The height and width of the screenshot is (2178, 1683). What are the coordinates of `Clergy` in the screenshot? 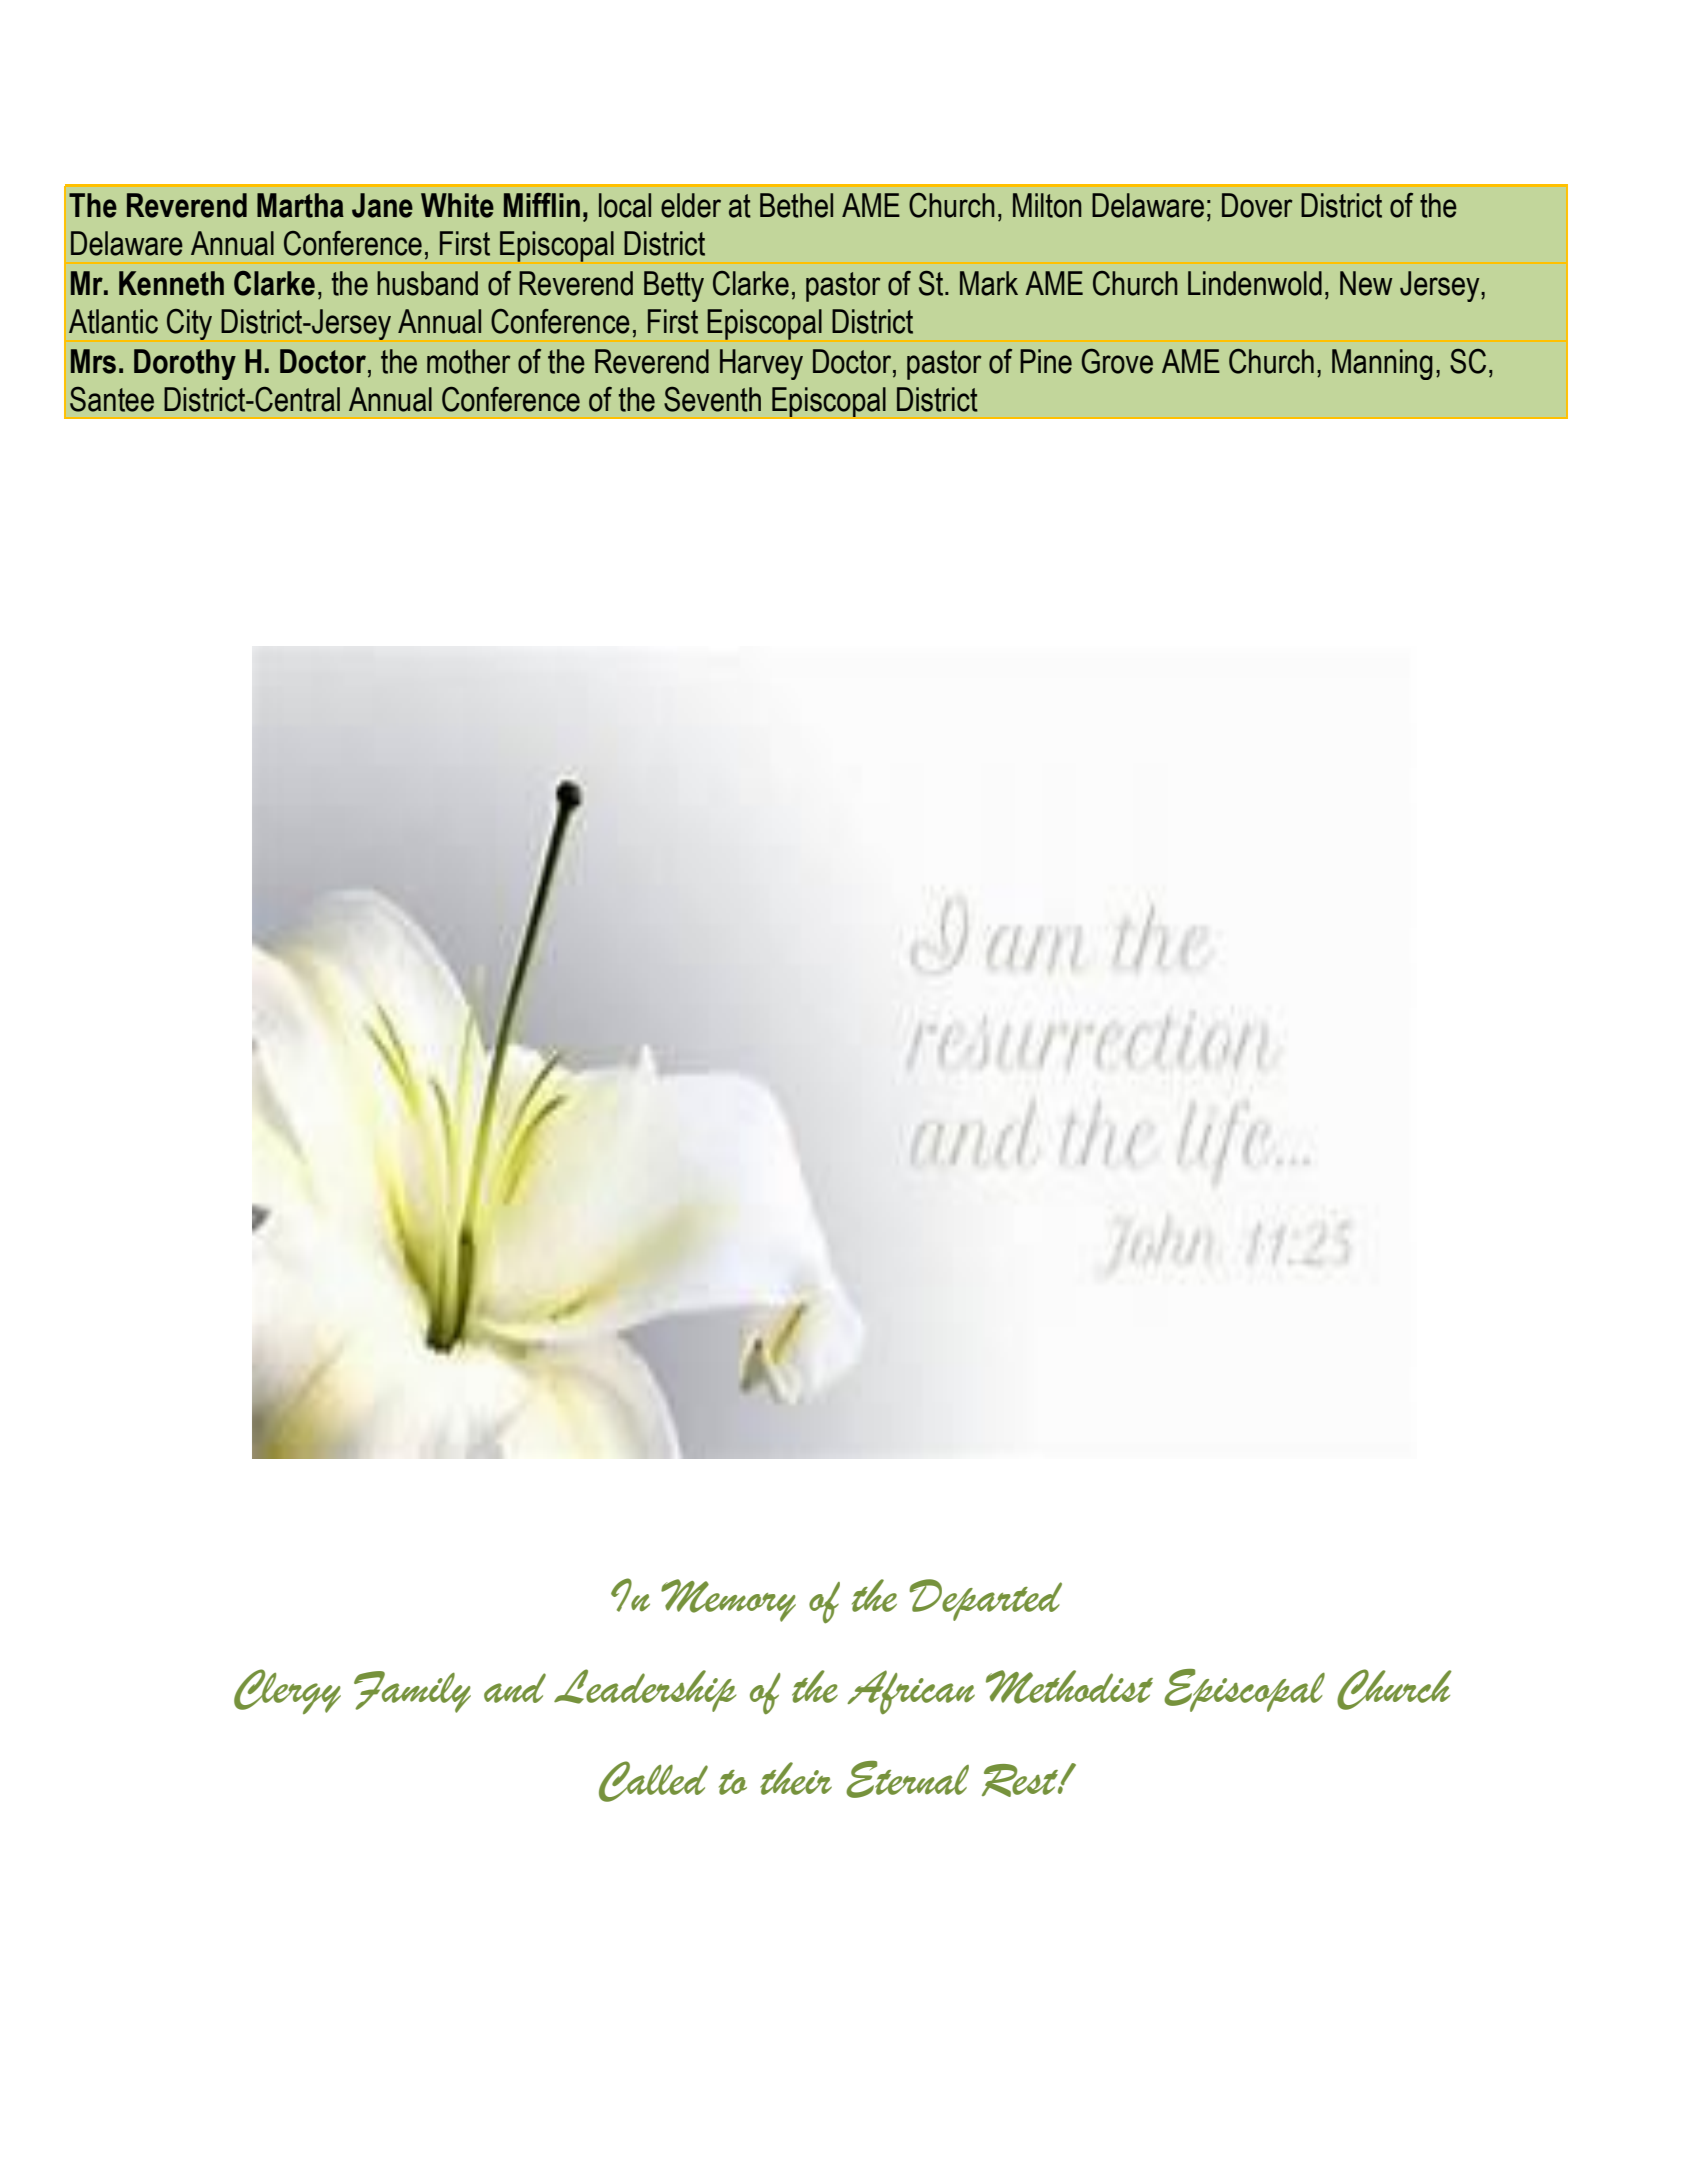 It's located at (287, 1691).
